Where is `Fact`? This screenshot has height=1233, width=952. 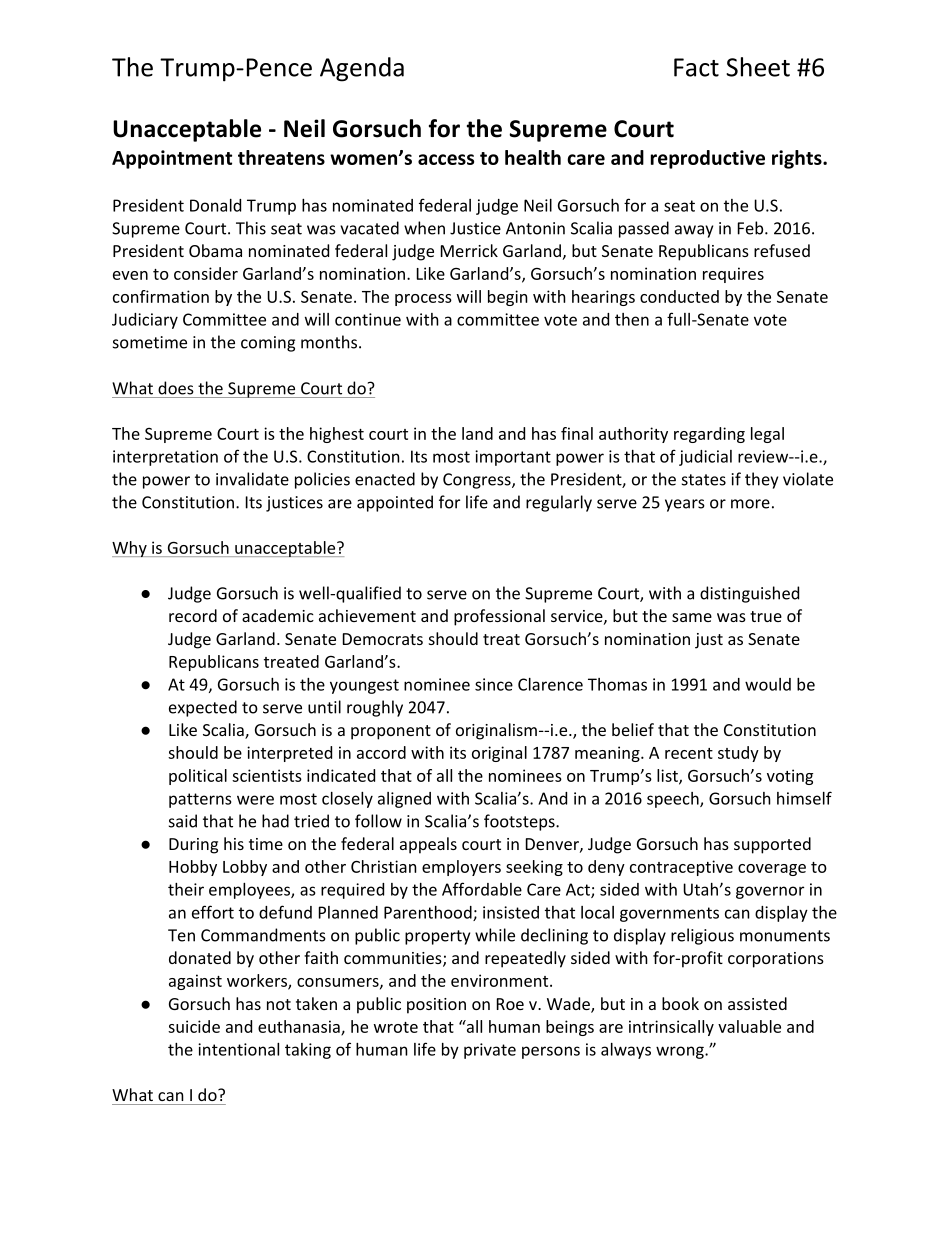 Fact is located at coordinates (696, 67).
